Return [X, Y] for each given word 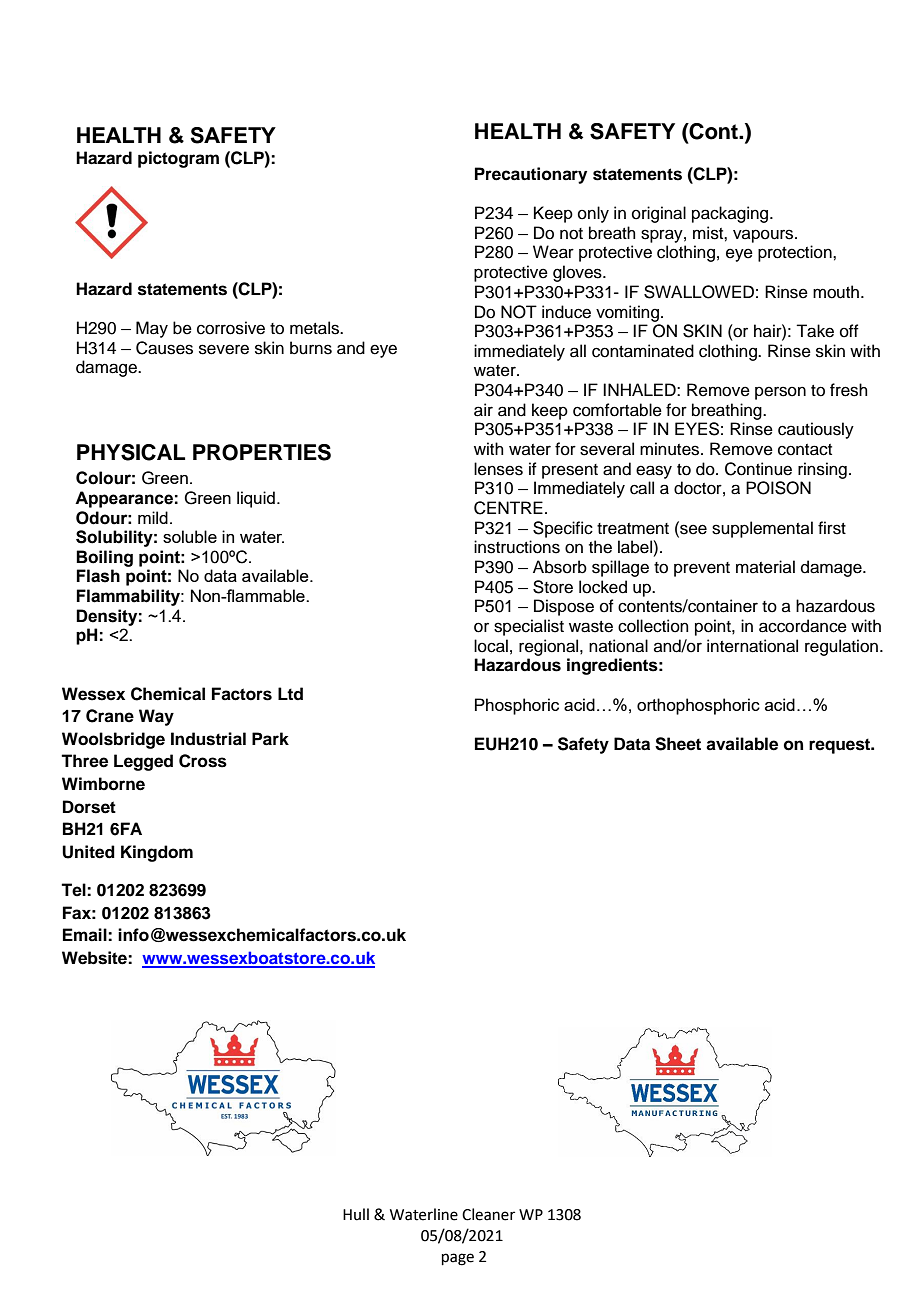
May [152, 329]
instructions [517, 547]
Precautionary [531, 175]
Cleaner [488, 1214]
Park [270, 739]
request [841, 746]
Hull [356, 1214]
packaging [731, 214]
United [88, 852]
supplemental [762, 529]
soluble [190, 536]
